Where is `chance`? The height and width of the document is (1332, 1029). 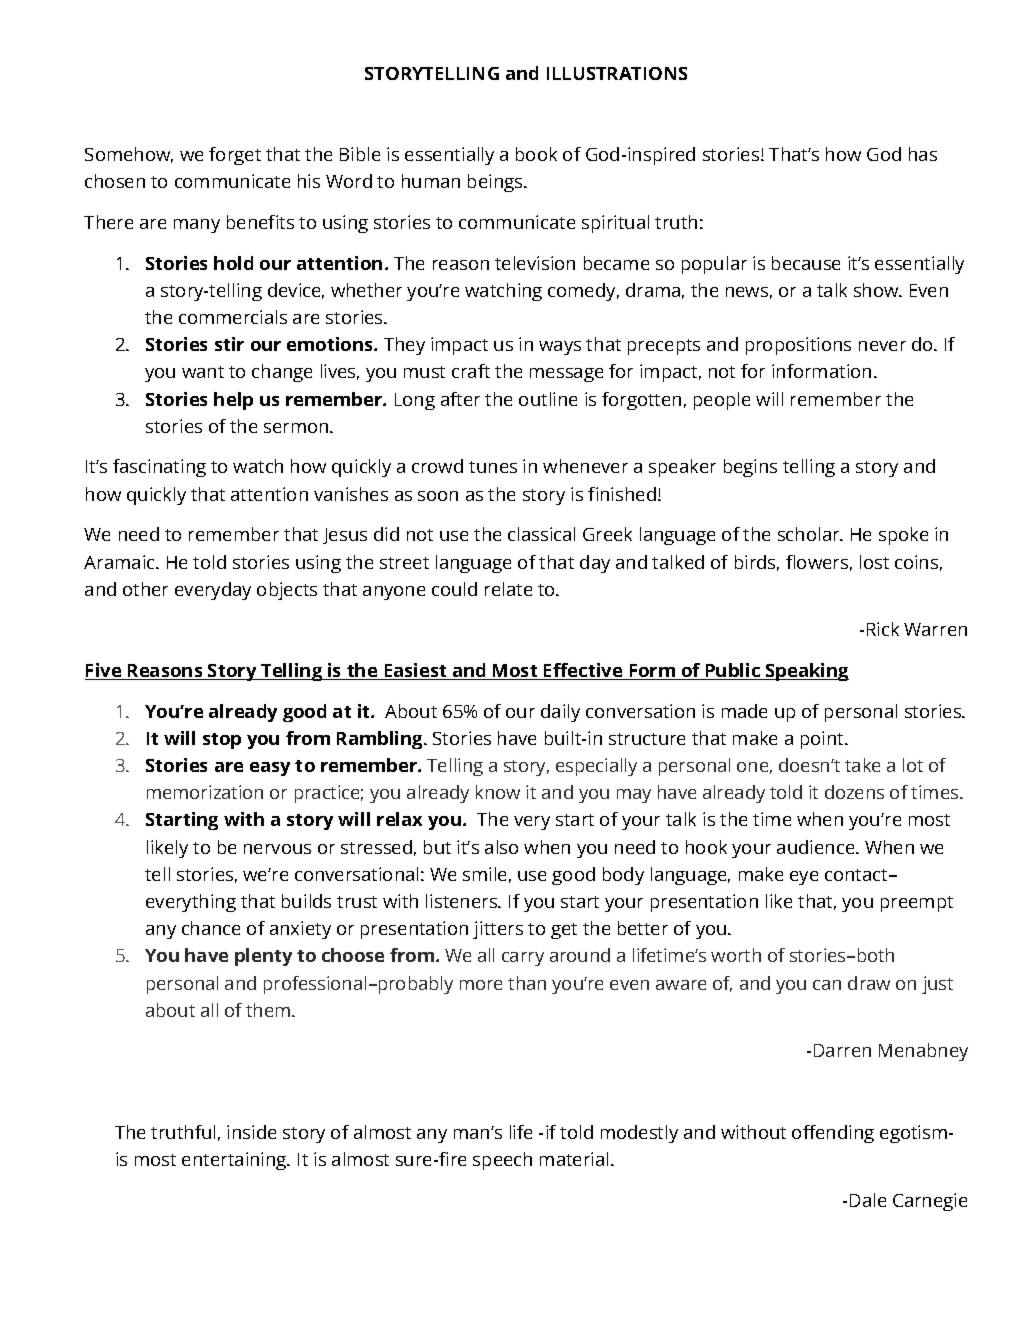 chance is located at coordinates (211, 928).
